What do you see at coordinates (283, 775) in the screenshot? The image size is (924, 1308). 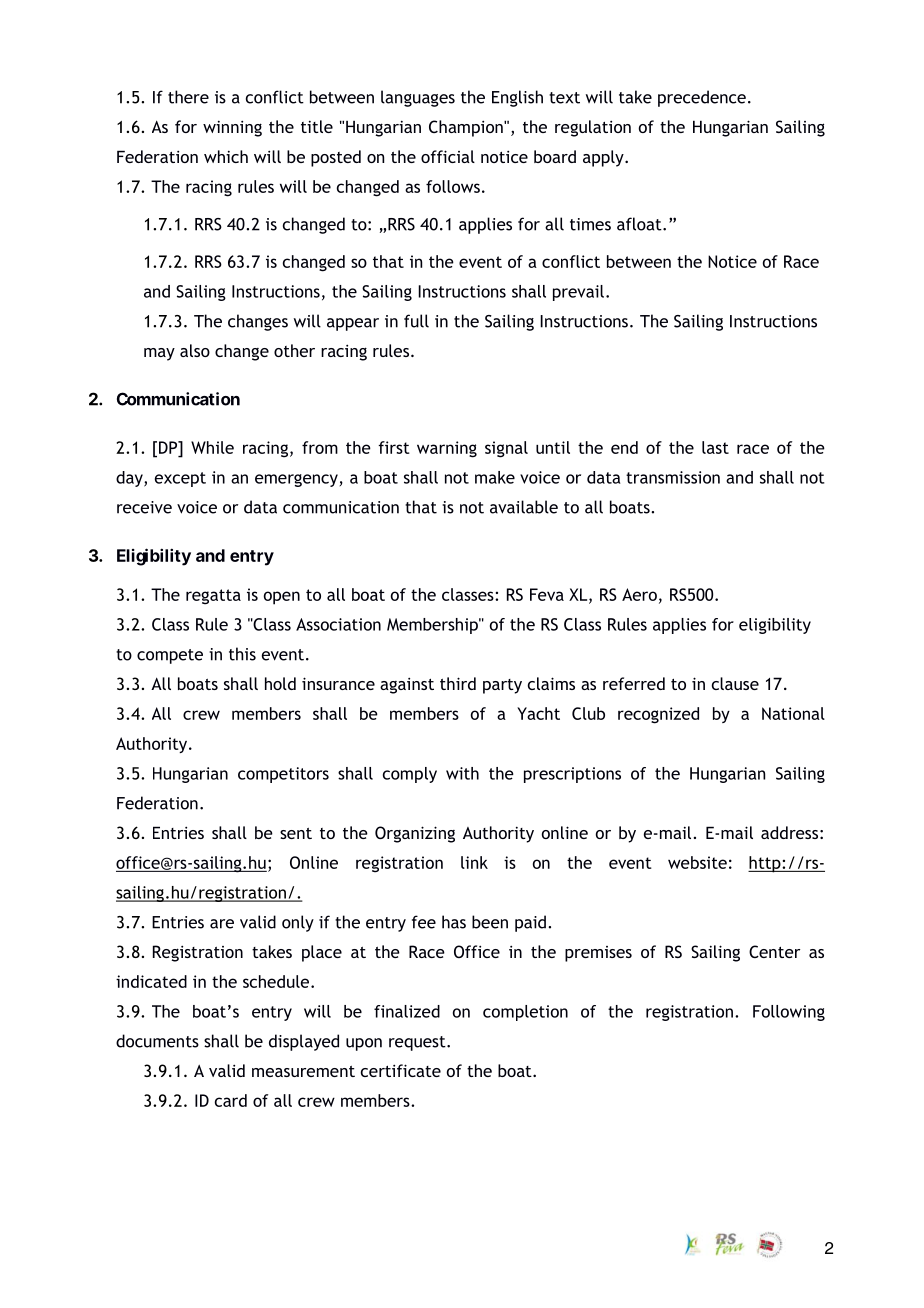 I see `competitors` at bounding box center [283, 775].
